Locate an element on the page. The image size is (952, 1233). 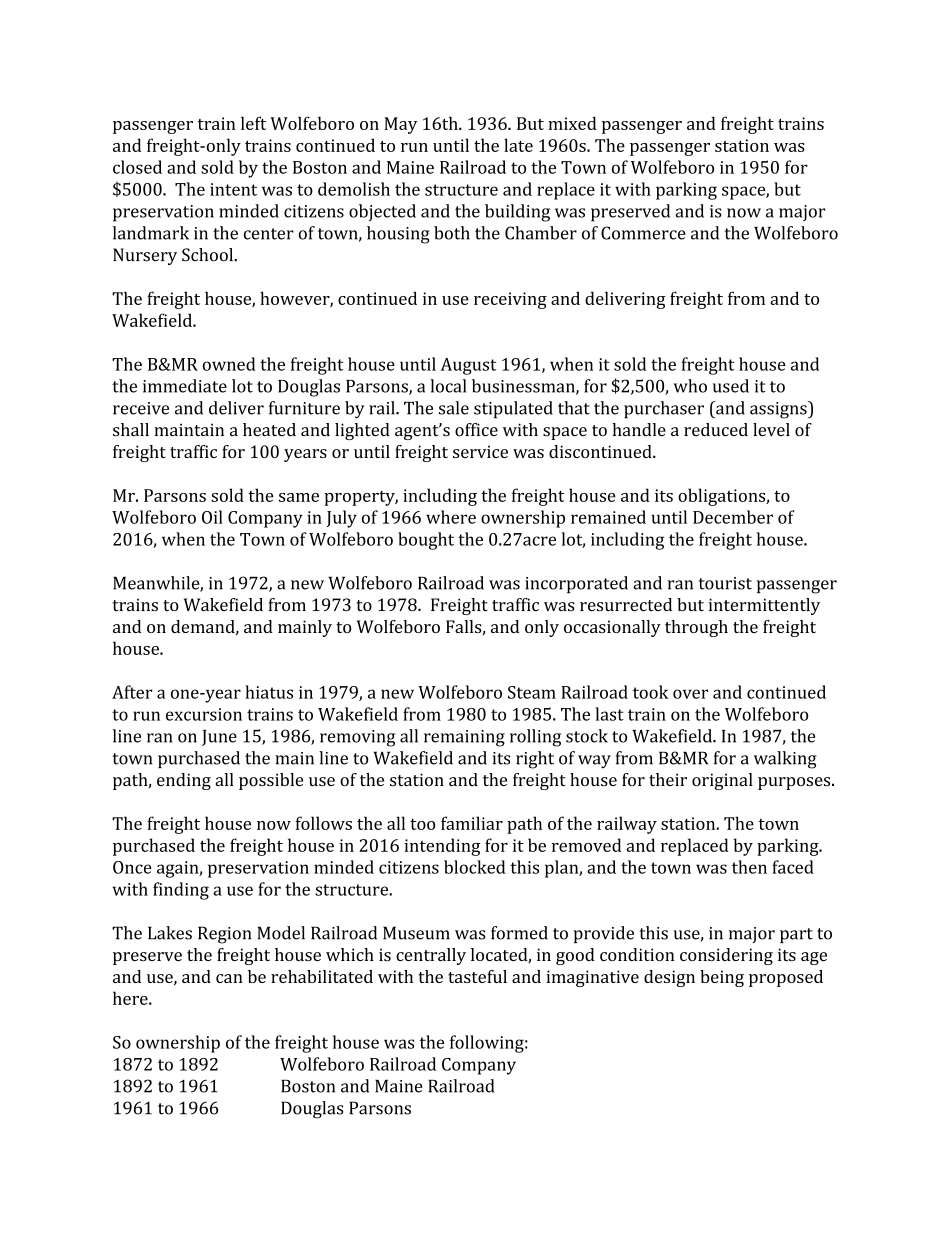
Region is located at coordinates (224, 935).
